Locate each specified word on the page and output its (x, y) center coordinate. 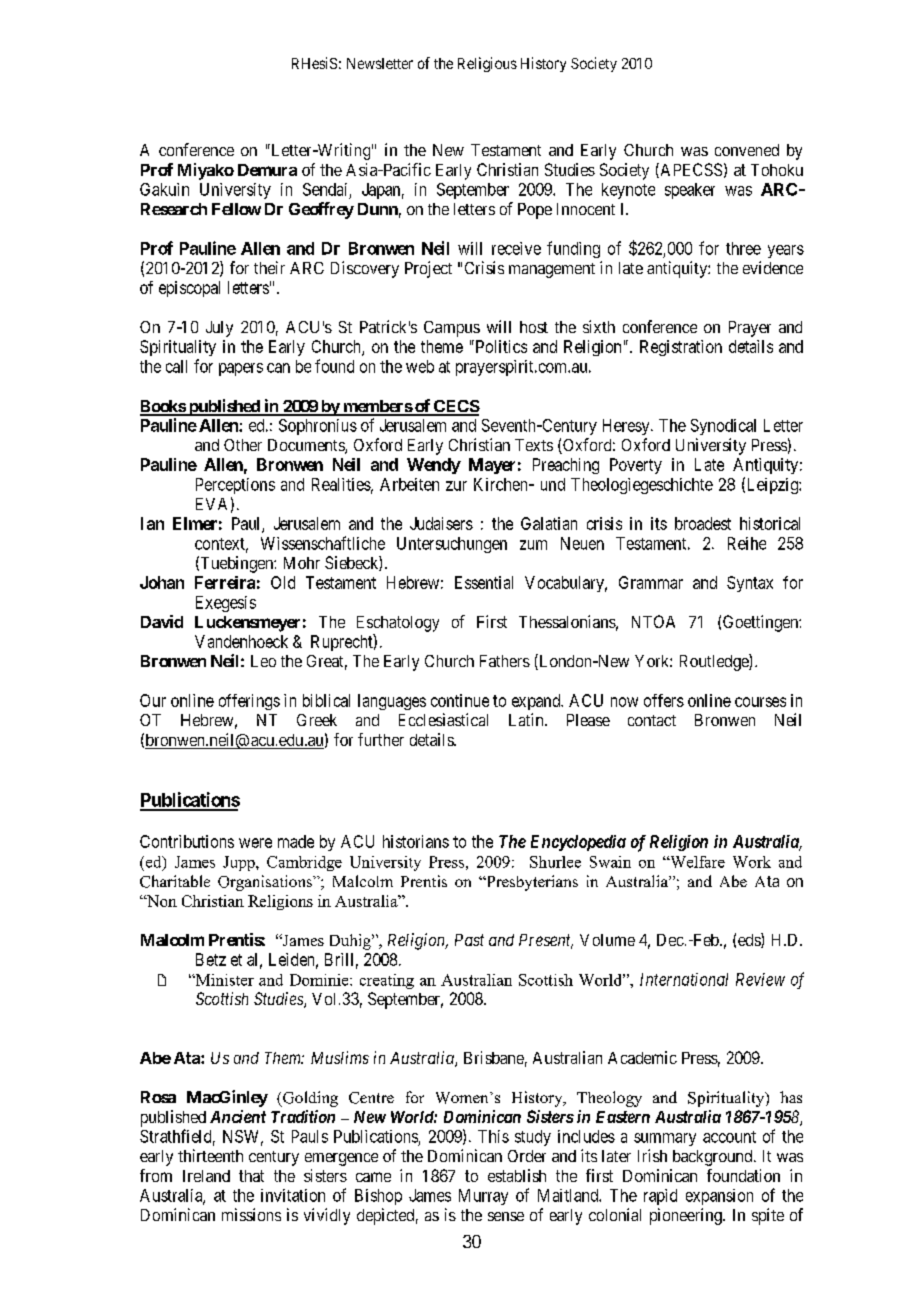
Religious (487, 64)
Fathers (505, 661)
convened (747, 150)
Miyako (206, 171)
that (251, 1176)
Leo (263, 661)
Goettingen (761, 623)
